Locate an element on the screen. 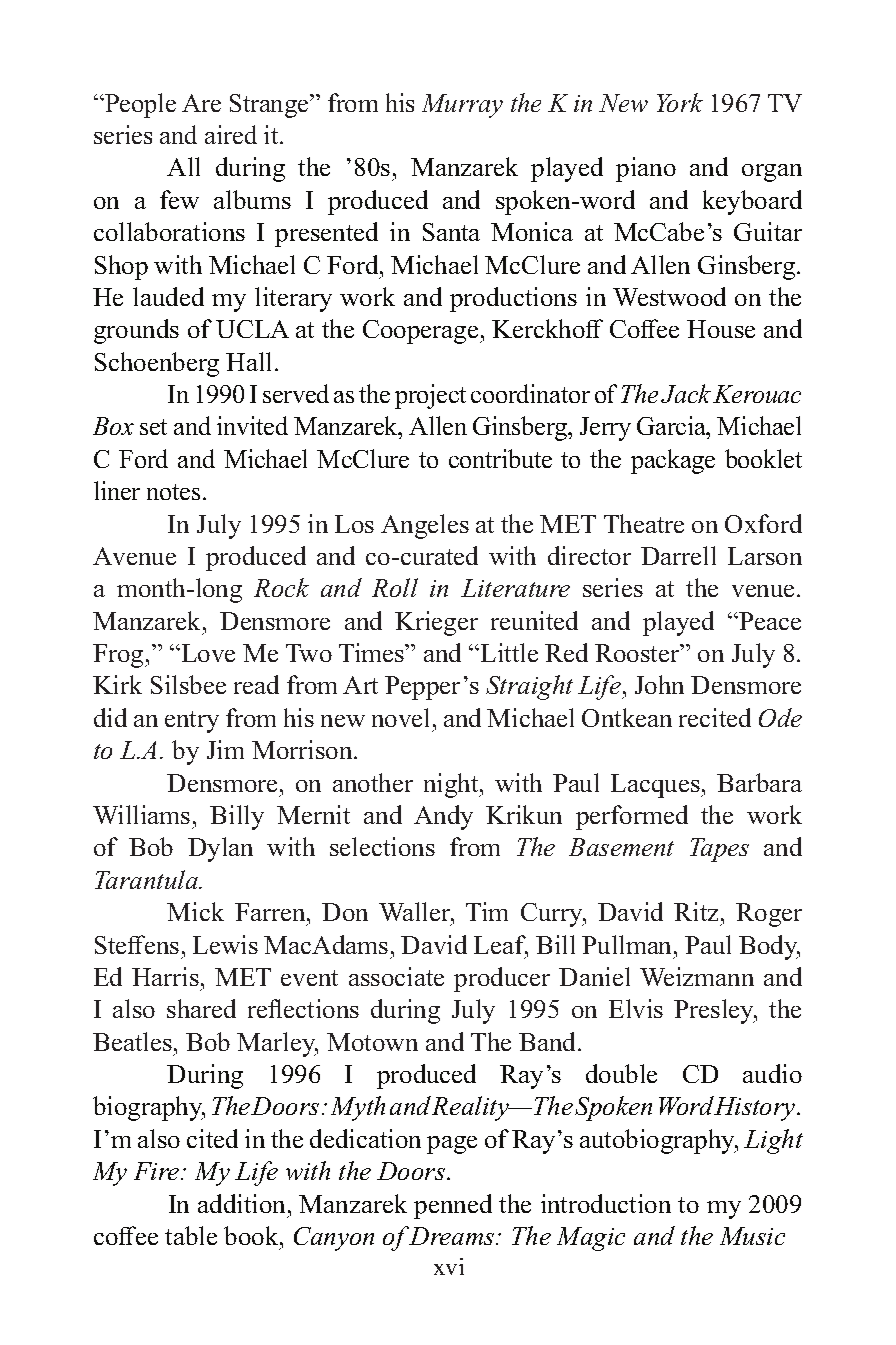 The width and height of the screenshot is (896, 1345). Love is located at coordinates (207, 653).
